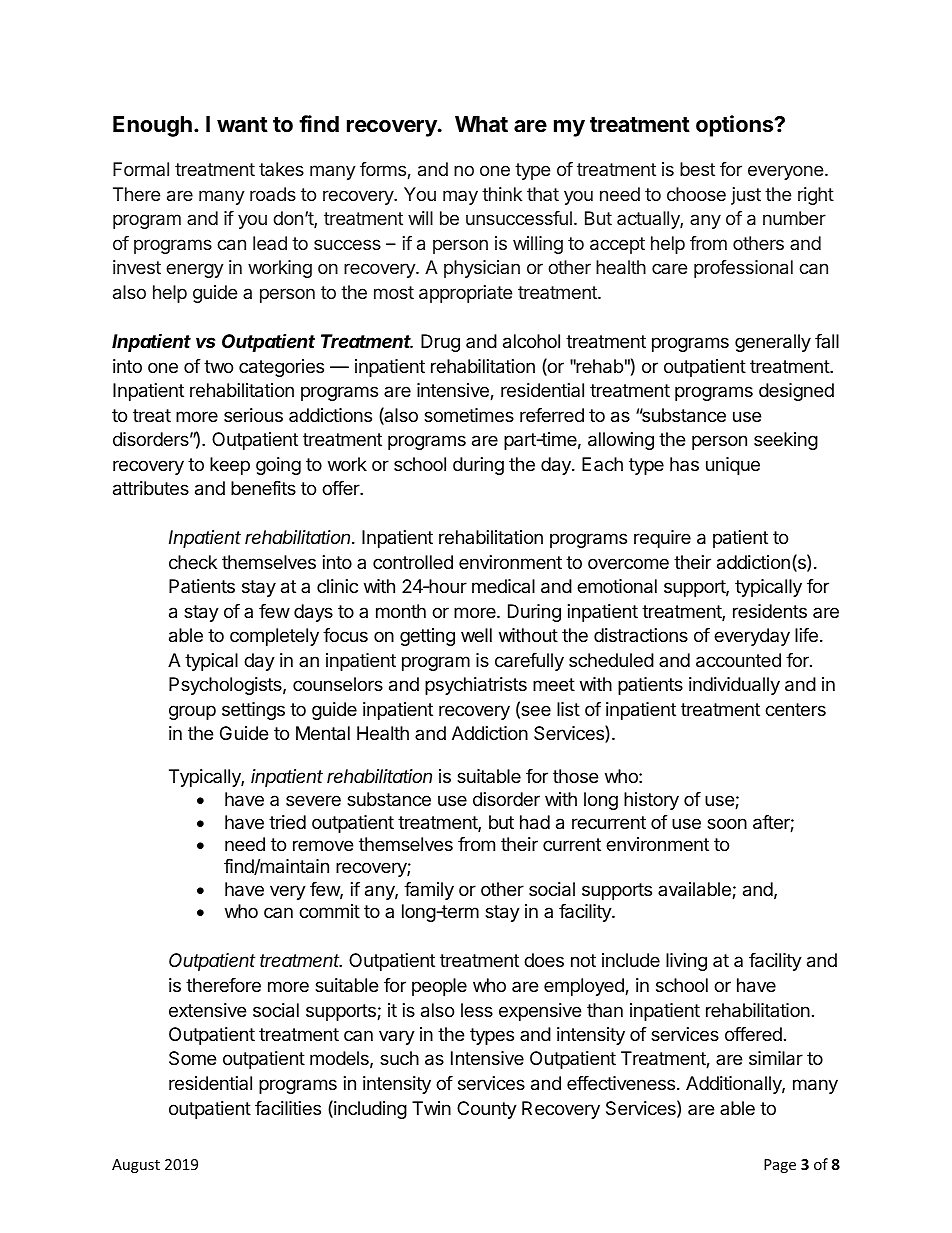 This image has width=952, height=1233. I want to click on Page, so click(780, 1166).
